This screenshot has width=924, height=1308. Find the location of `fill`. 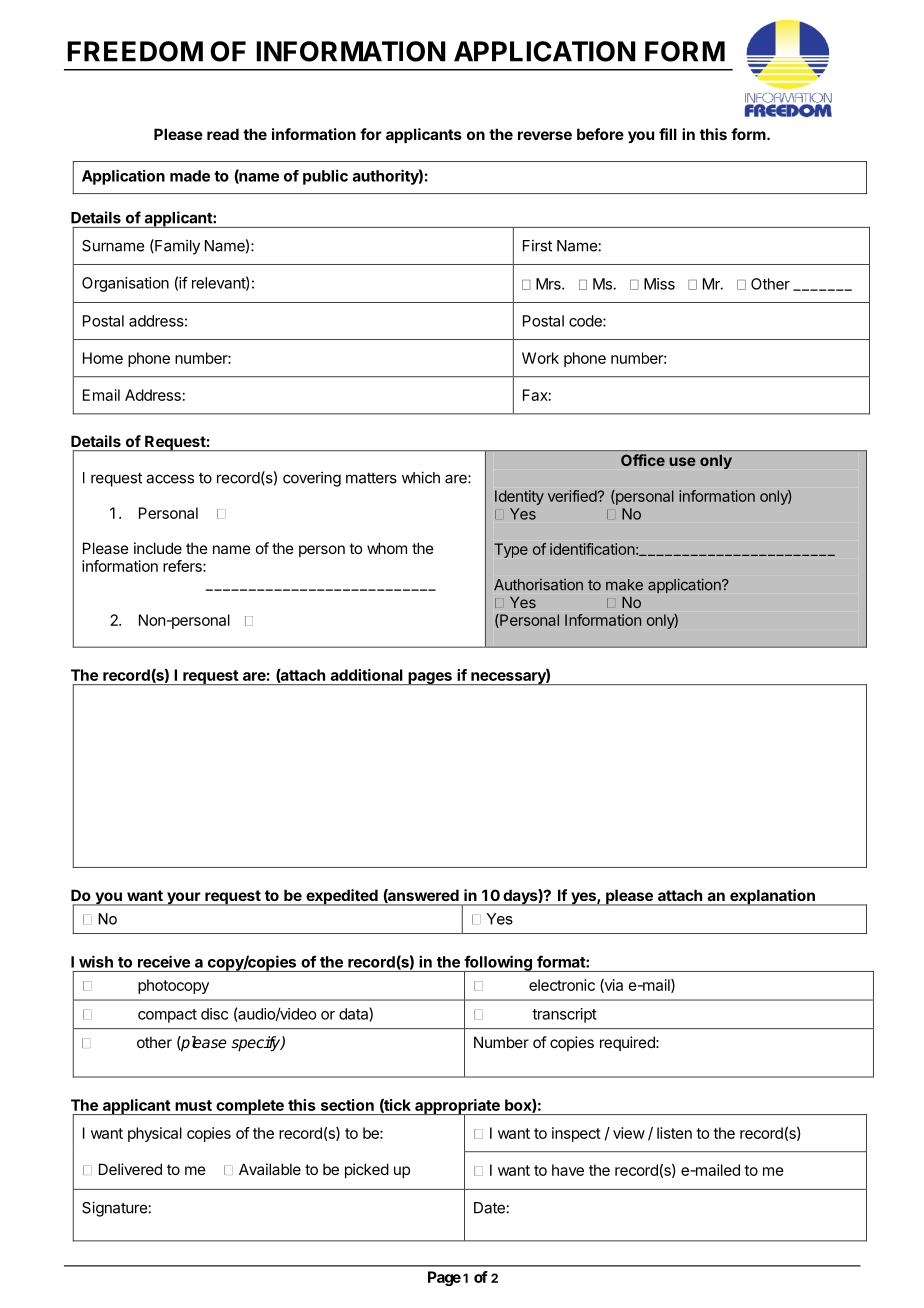

fill is located at coordinates (668, 134).
